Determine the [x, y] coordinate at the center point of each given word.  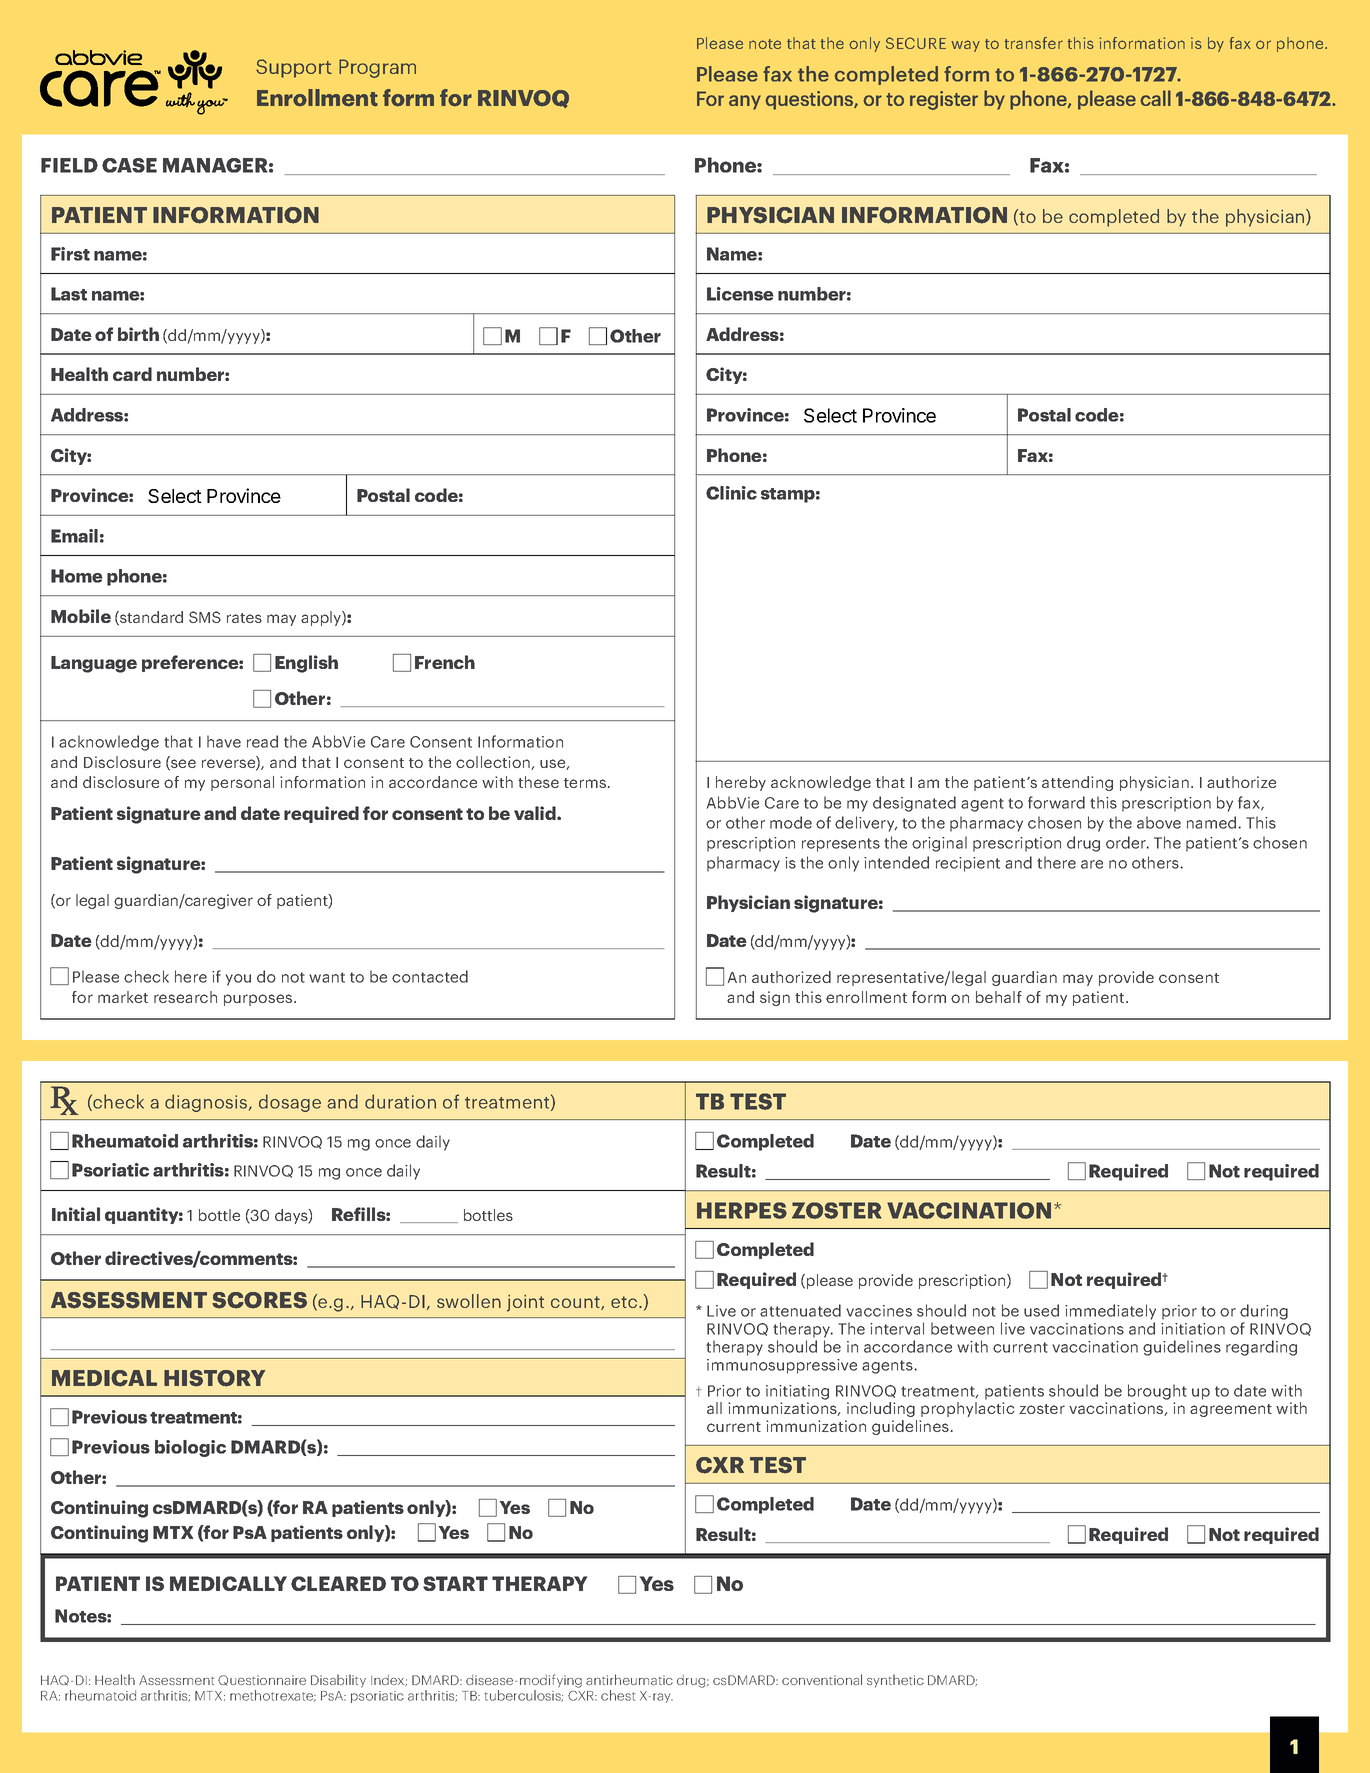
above [1159, 822]
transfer [1033, 43]
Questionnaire [262, 1680]
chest [618, 1695]
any [745, 102]
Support [294, 68]
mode [791, 822]
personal [242, 783]
